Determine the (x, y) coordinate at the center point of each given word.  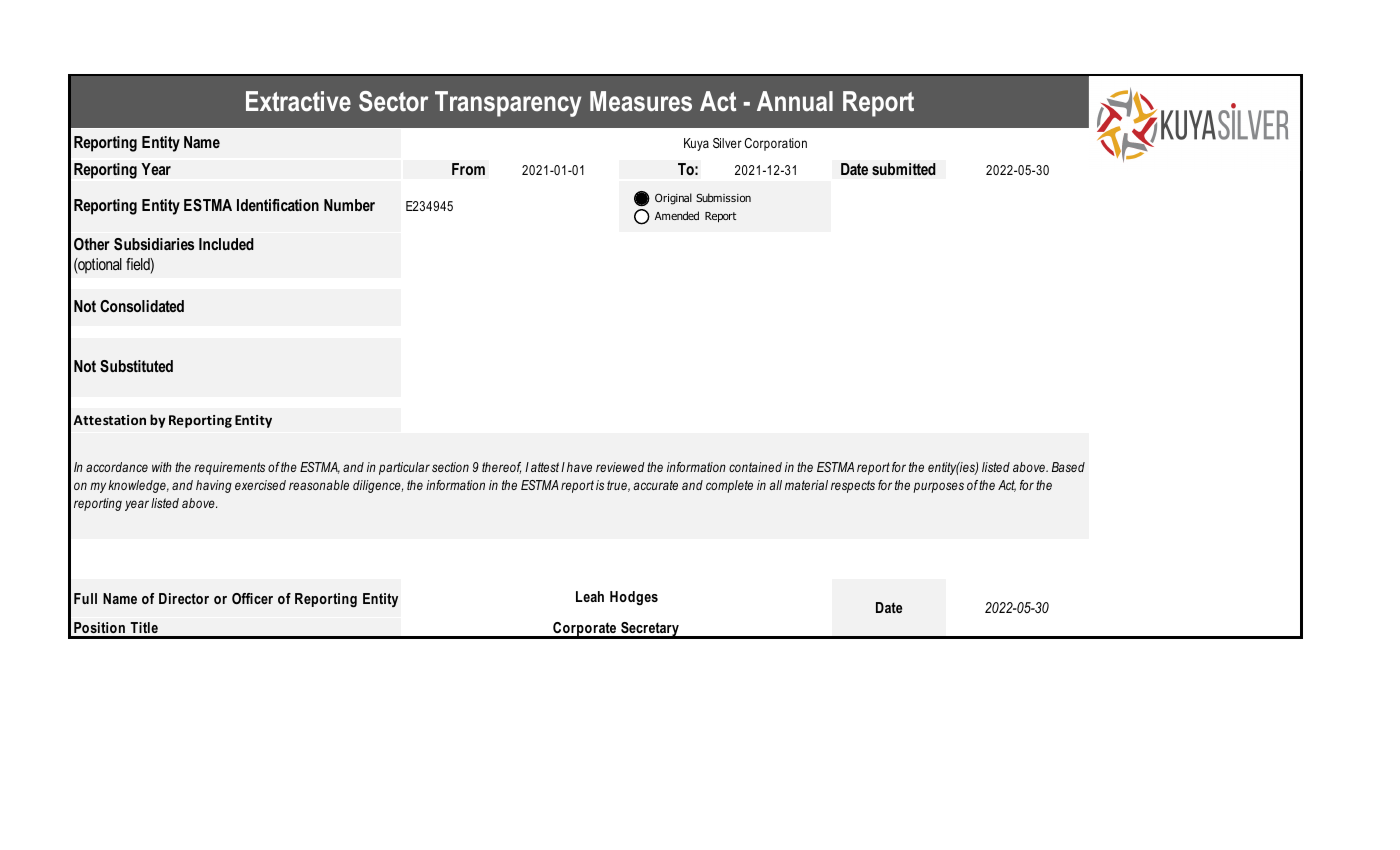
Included (226, 244)
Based (1068, 467)
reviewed (620, 467)
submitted (904, 169)
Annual (795, 101)
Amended (677, 215)
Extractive (298, 101)
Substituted (136, 366)
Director (184, 598)
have (579, 467)
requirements (229, 468)
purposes (938, 487)
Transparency (508, 104)
